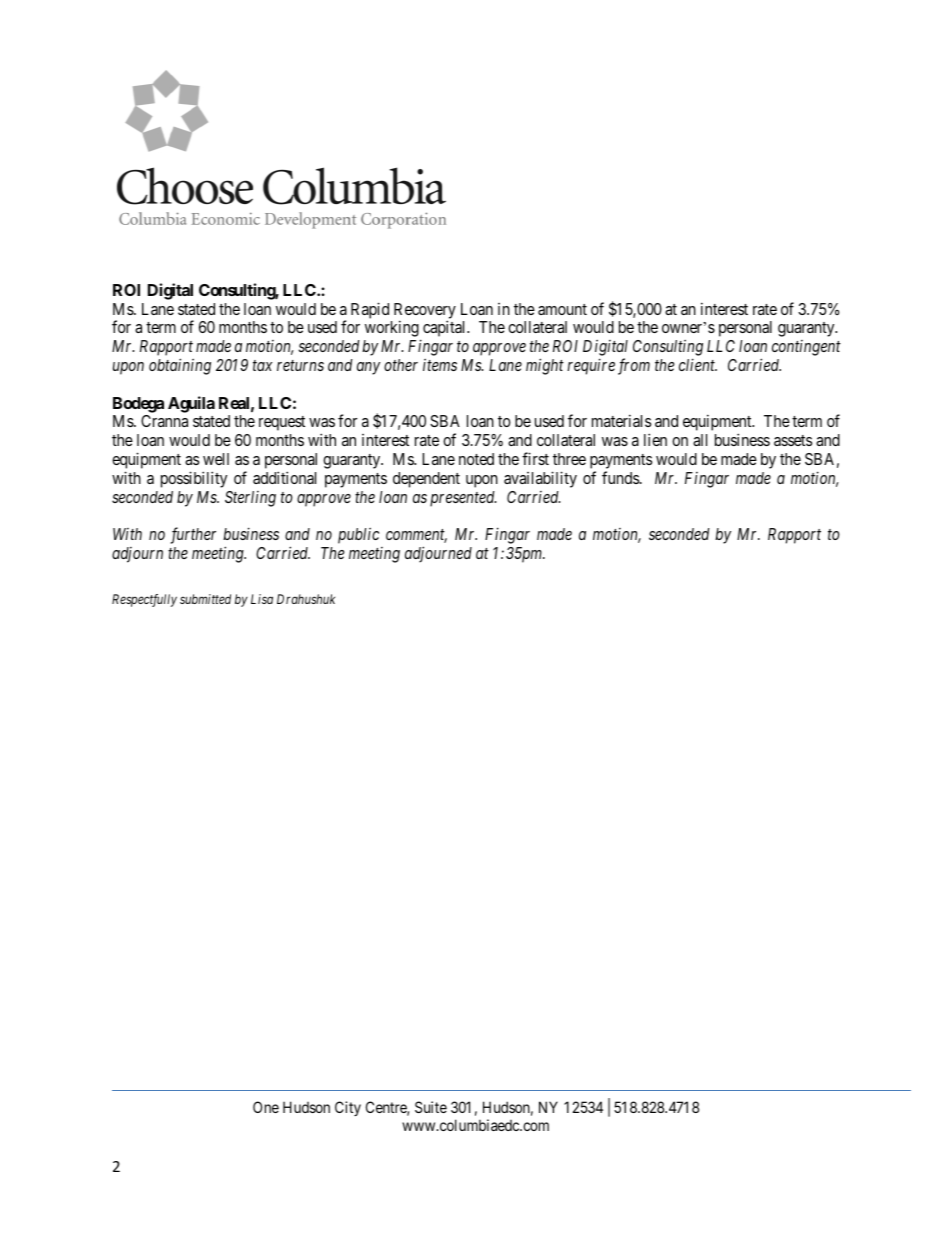 The width and height of the screenshot is (952, 1233). What do you see at coordinates (180, 366) in the screenshot?
I see `obtaining` at bounding box center [180, 366].
